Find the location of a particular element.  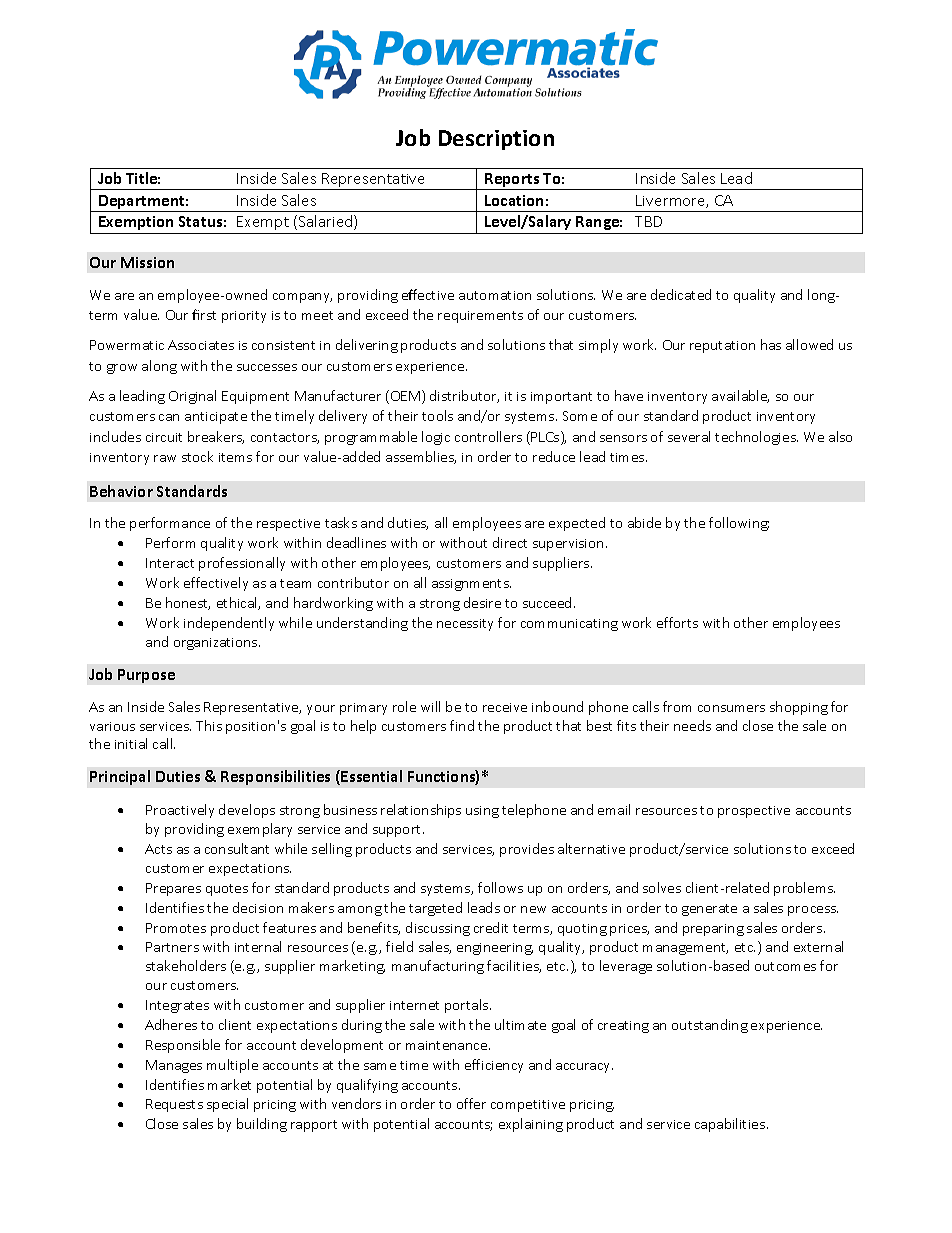

TBD is located at coordinates (648, 221).
